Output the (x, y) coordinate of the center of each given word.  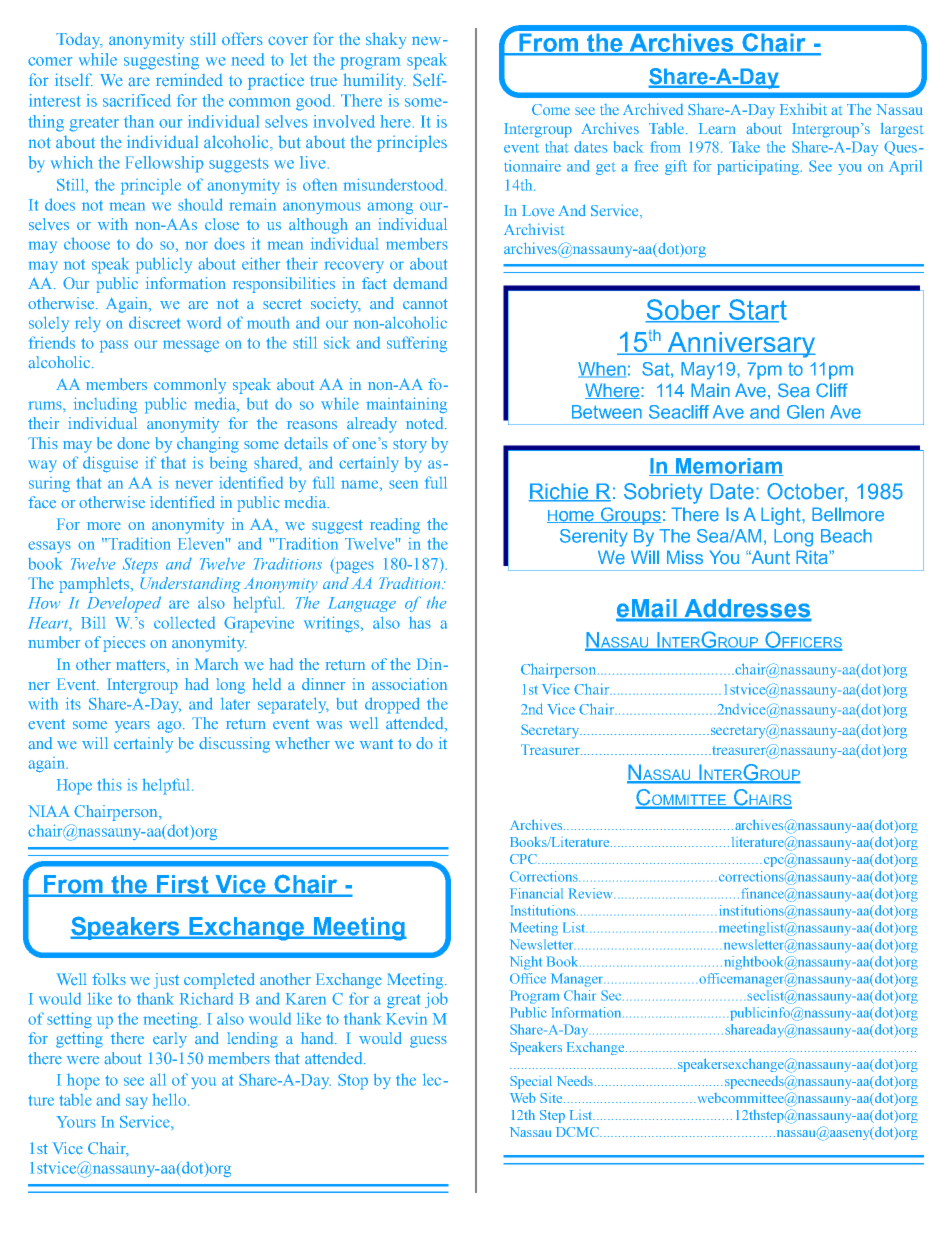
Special (531, 1082)
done (133, 443)
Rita (813, 557)
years (132, 727)
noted (426, 423)
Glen (805, 412)
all (158, 1079)
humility (374, 81)
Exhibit (803, 109)
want (376, 744)
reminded (189, 80)
